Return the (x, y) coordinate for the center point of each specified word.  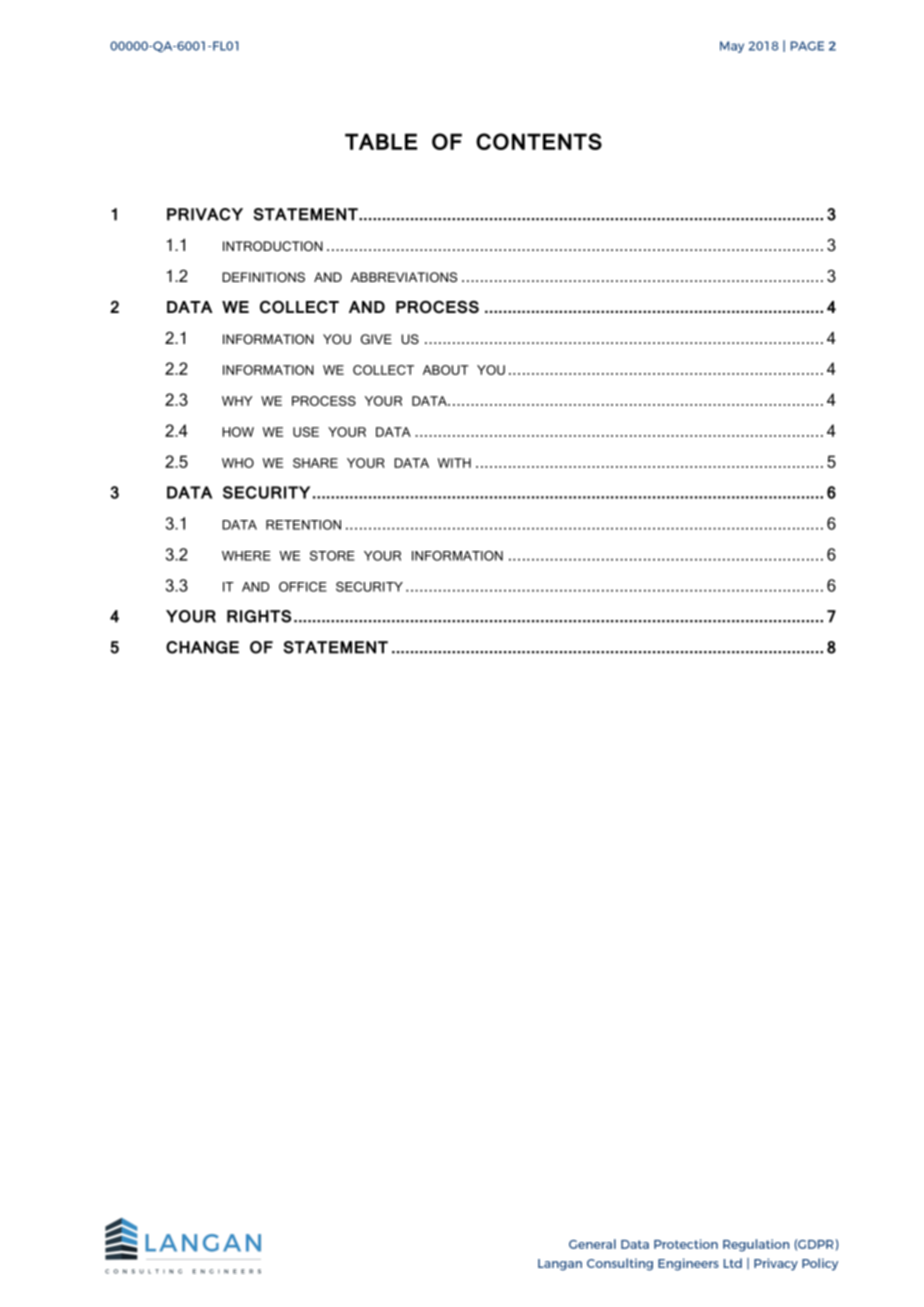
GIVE (376, 339)
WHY (237, 401)
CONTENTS (539, 141)
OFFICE (303, 587)
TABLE (381, 141)
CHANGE (202, 647)
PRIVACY (205, 214)
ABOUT (446, 370)
